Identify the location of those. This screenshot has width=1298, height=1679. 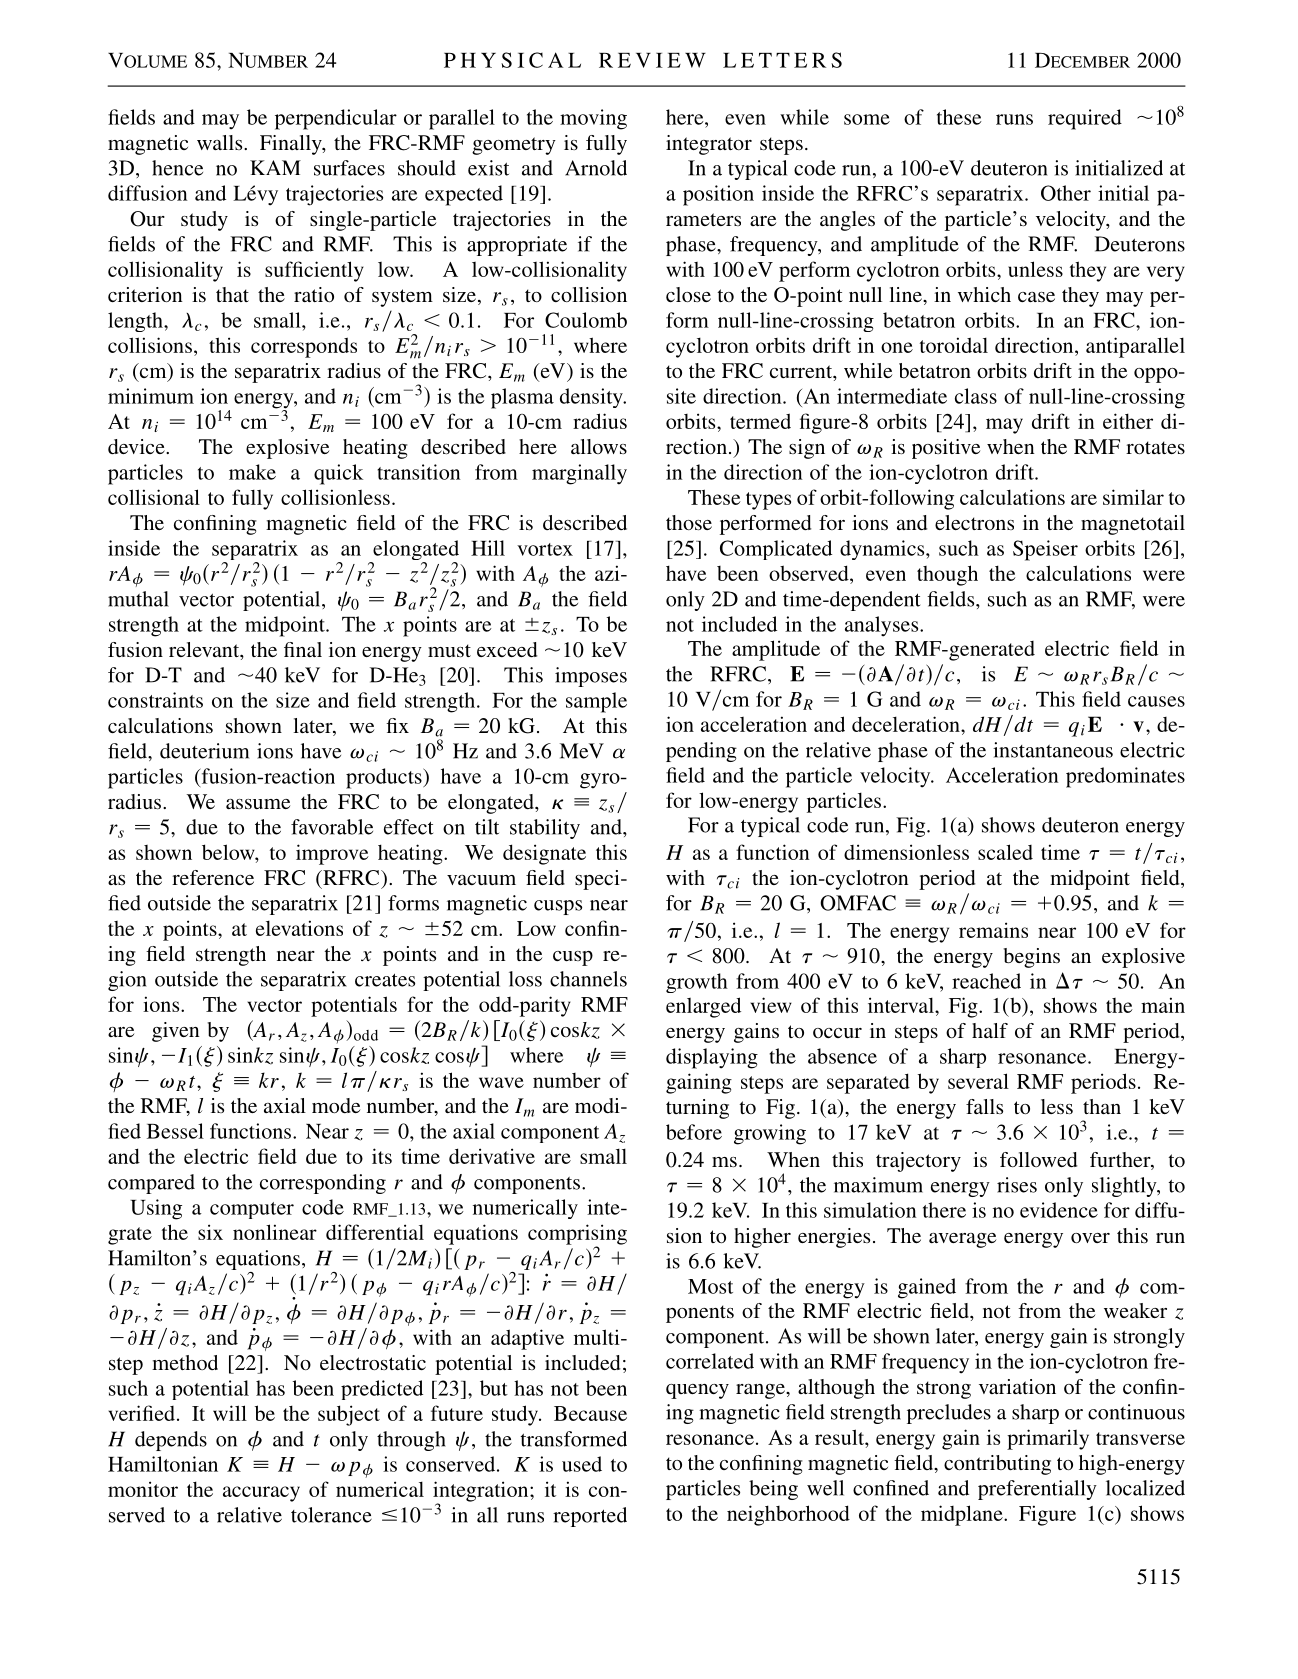
(689, 522).
